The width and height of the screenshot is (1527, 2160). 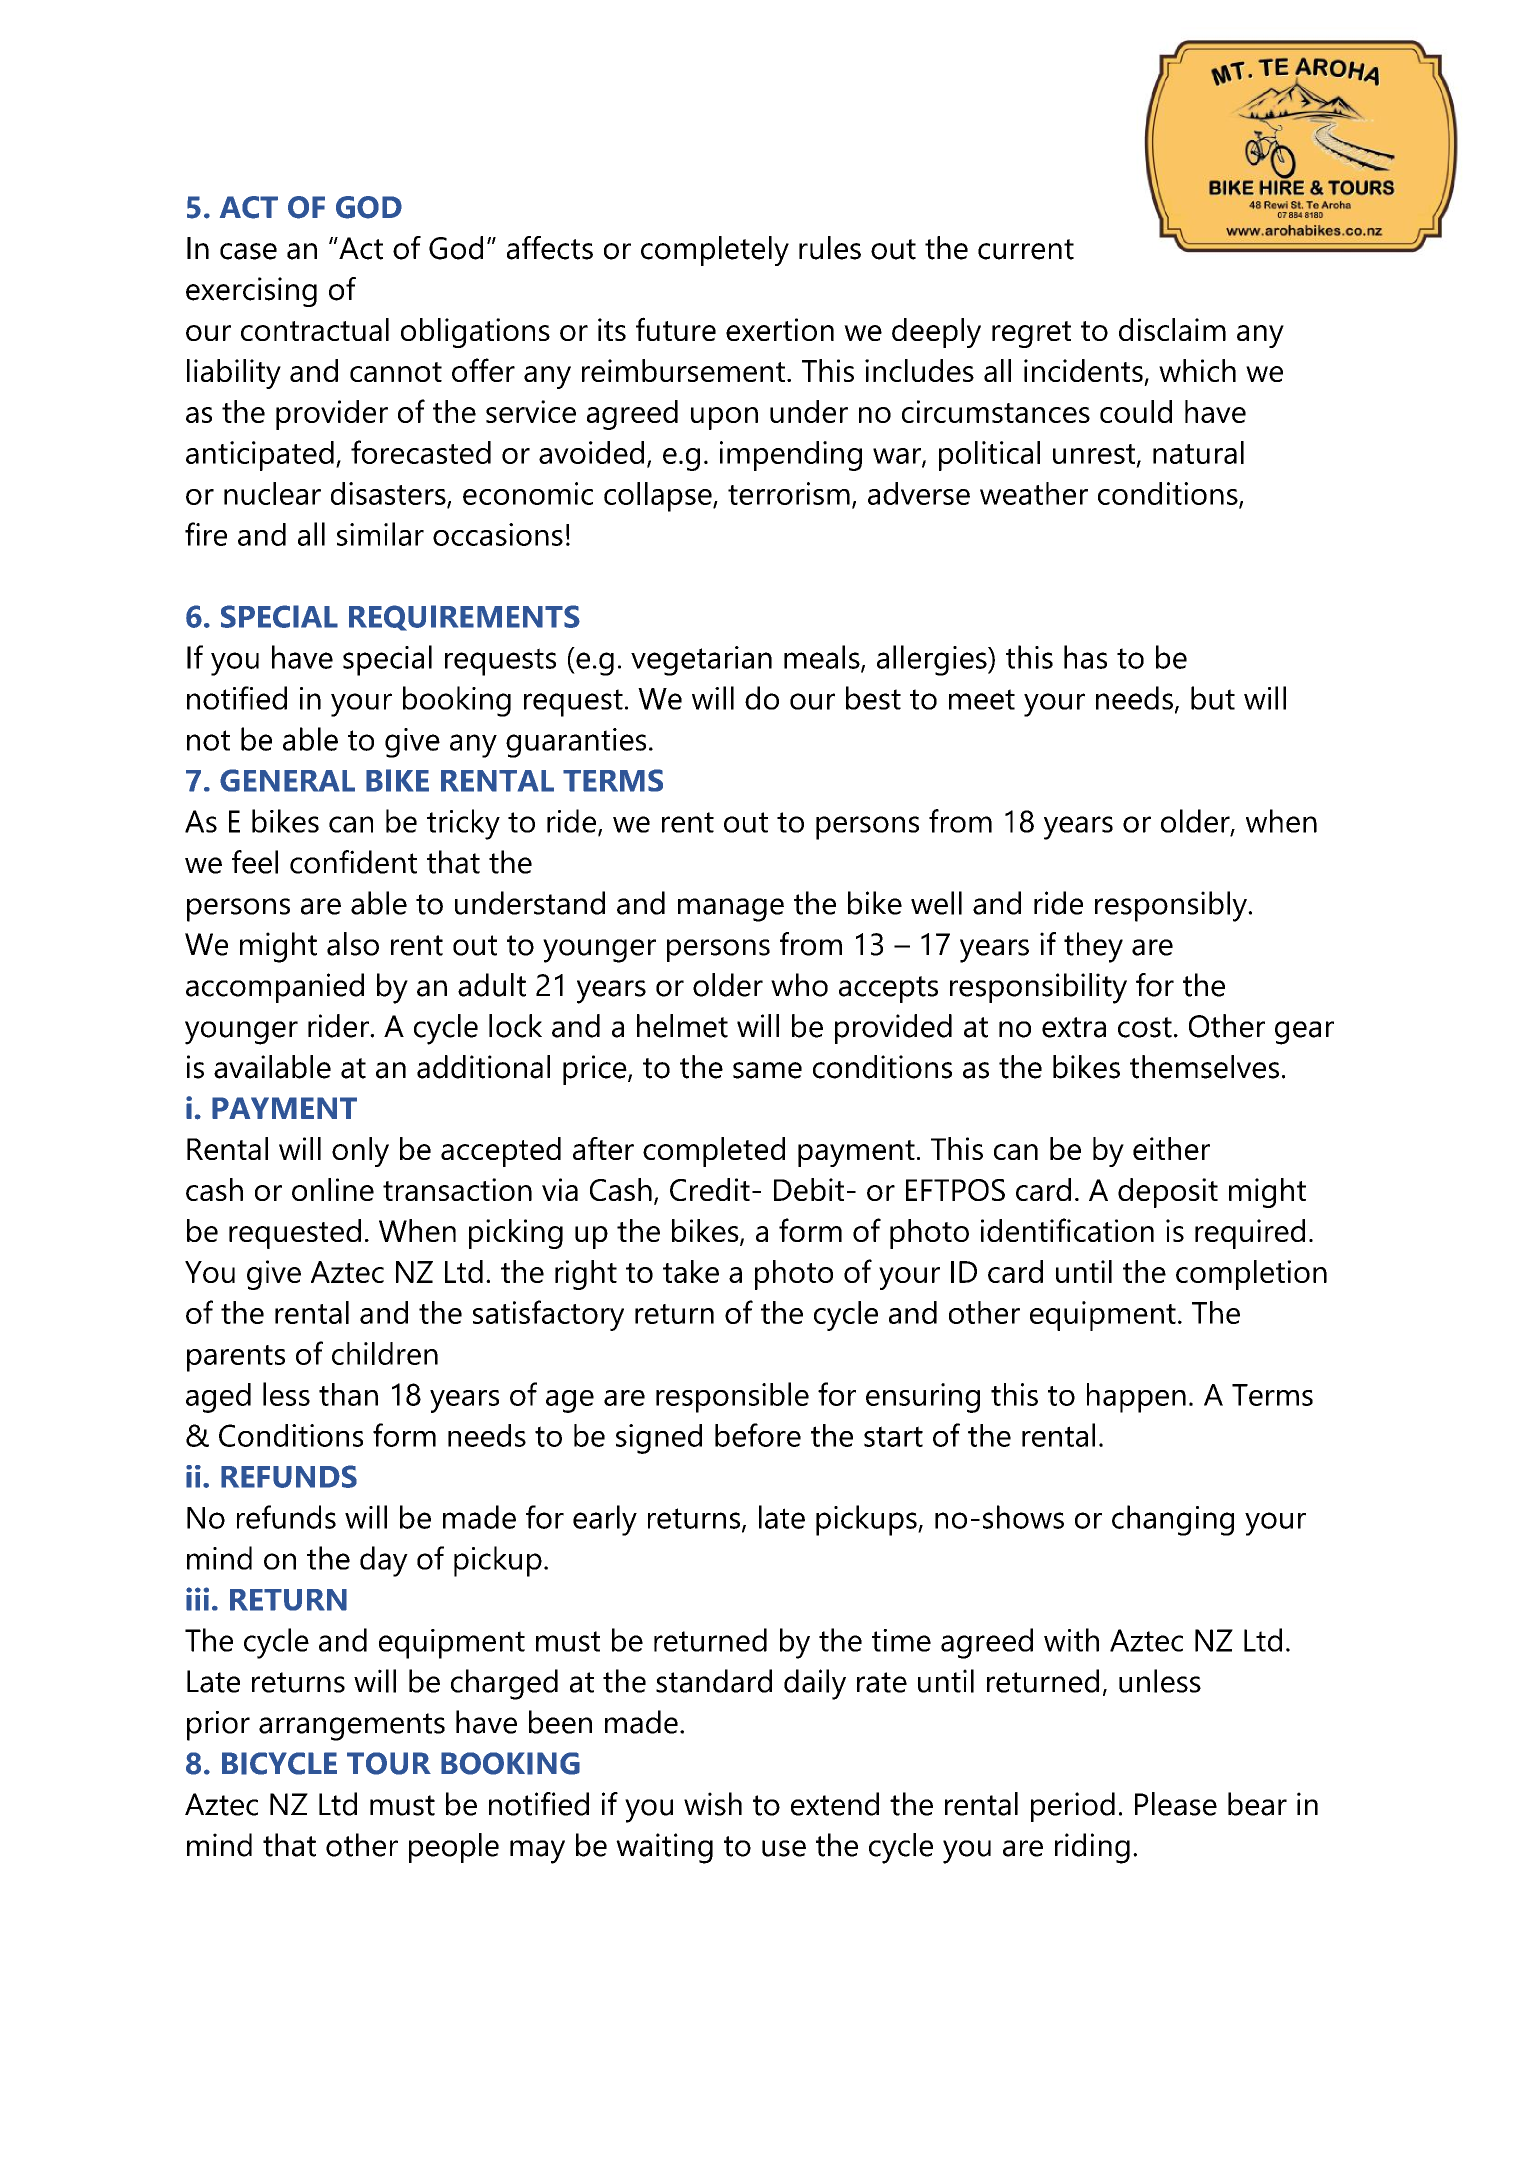 What do you see at coordinates (1085, 657) in the screenshot?
I see `has` at bounding box center [1085, 657].
